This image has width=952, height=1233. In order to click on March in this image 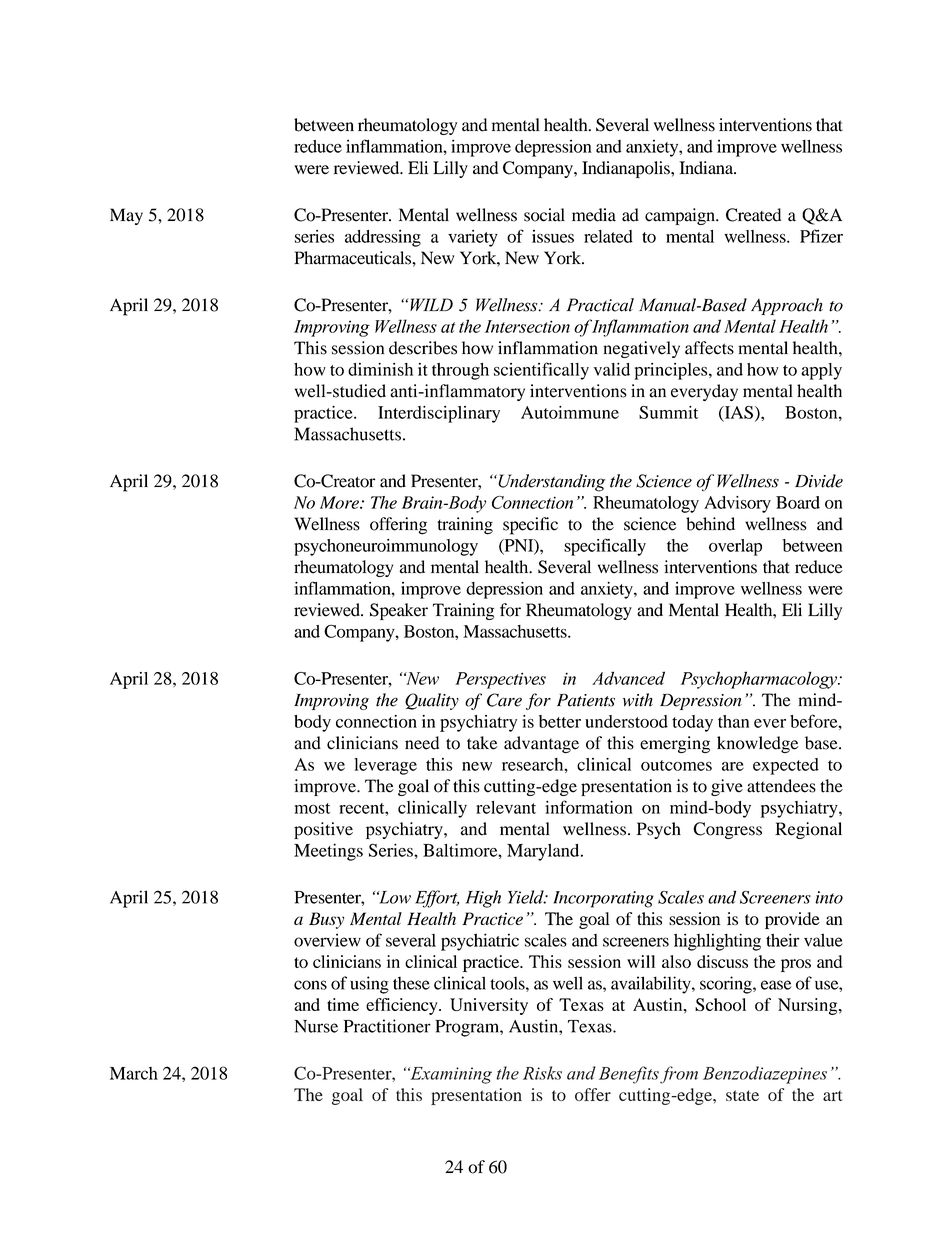, I will do `click(134, 1073)`.
